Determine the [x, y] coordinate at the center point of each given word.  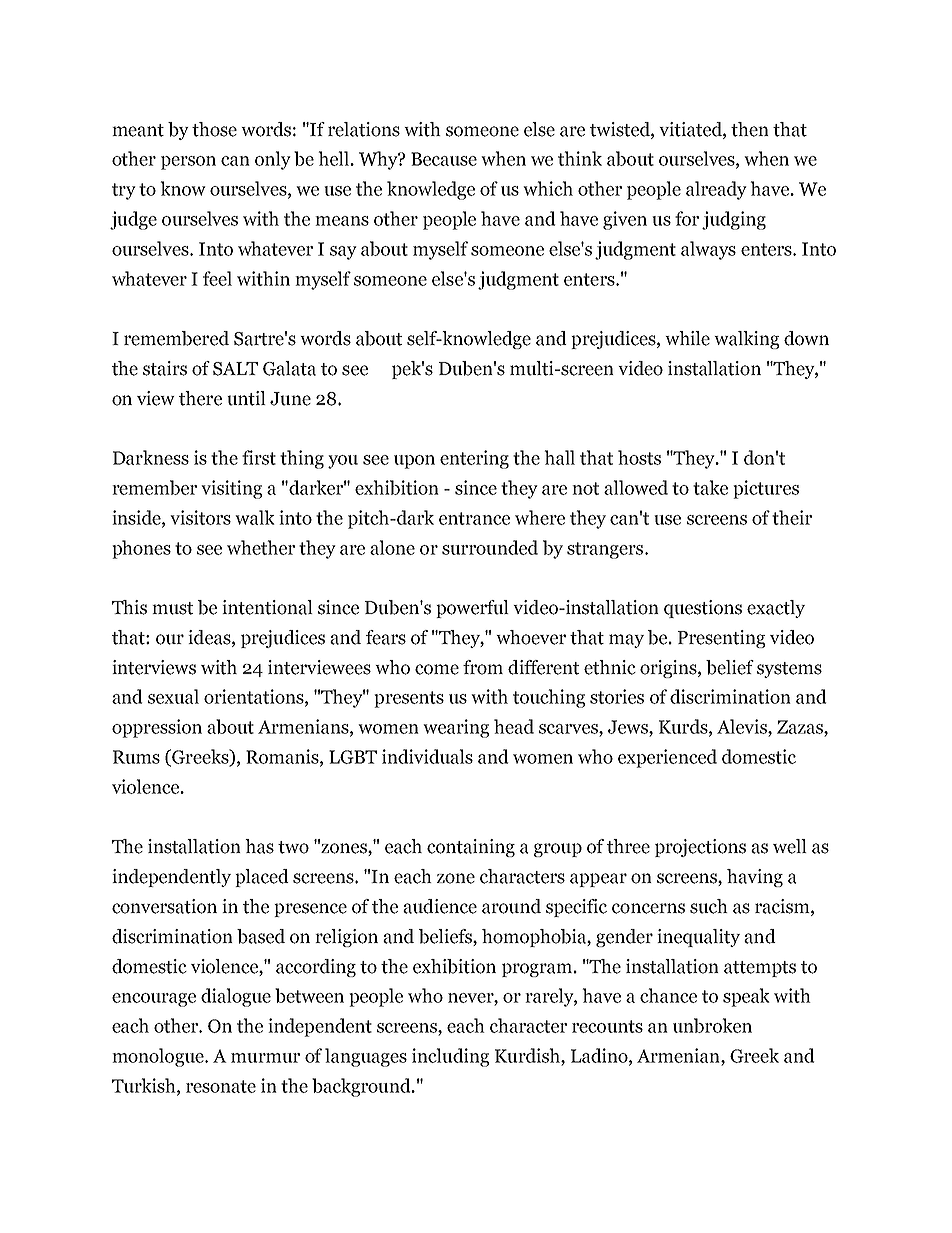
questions [703, 609]
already [716, 190]
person [188, 163]
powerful [472, 609]
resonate [221, 1086]
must [172, 608]
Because [444, 159]
